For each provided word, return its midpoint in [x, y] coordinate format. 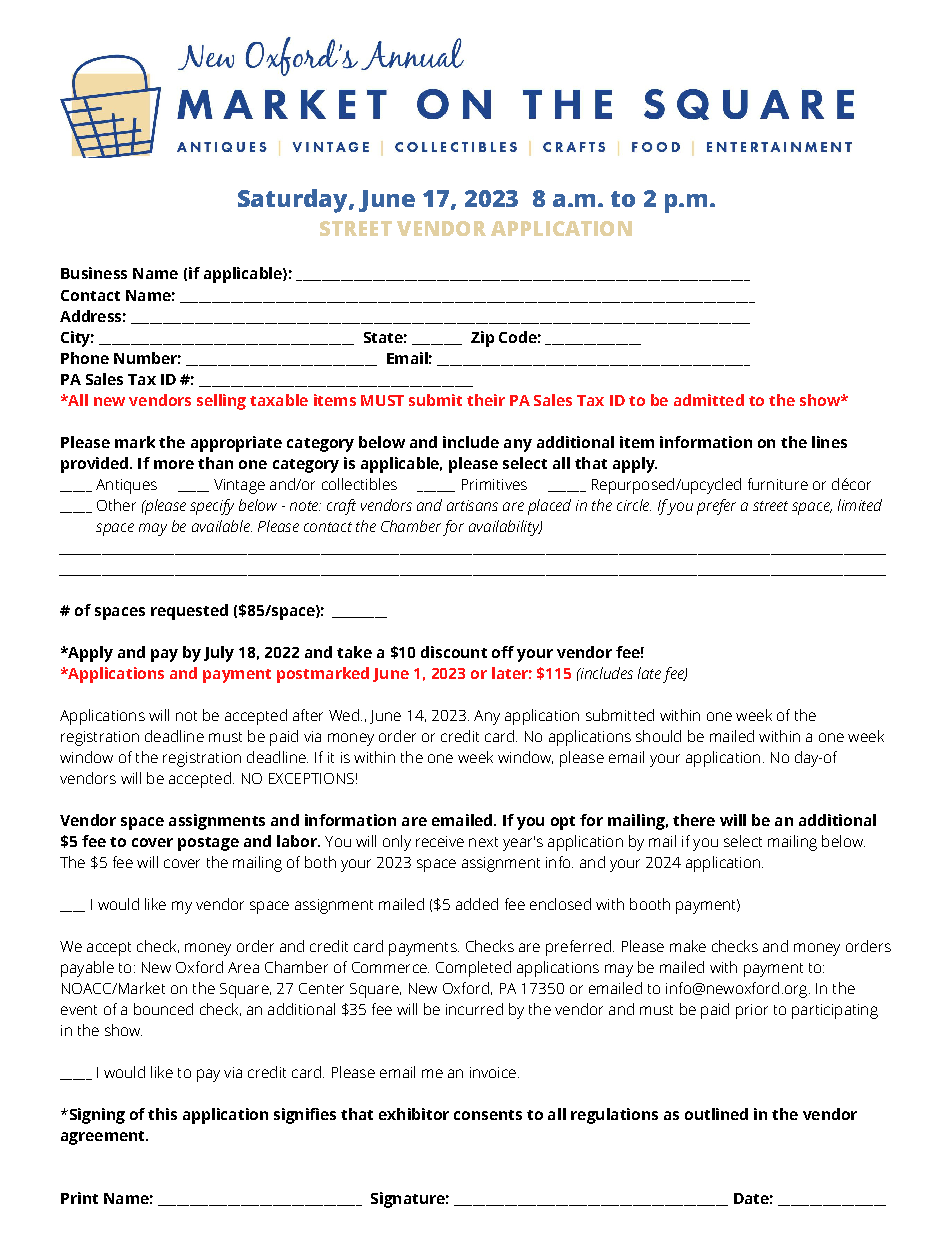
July [219, 654]
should [658, 736]
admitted [709, 400]
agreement [104, 1138]
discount [454, 652]
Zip [482, 339]
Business [94, 273]
